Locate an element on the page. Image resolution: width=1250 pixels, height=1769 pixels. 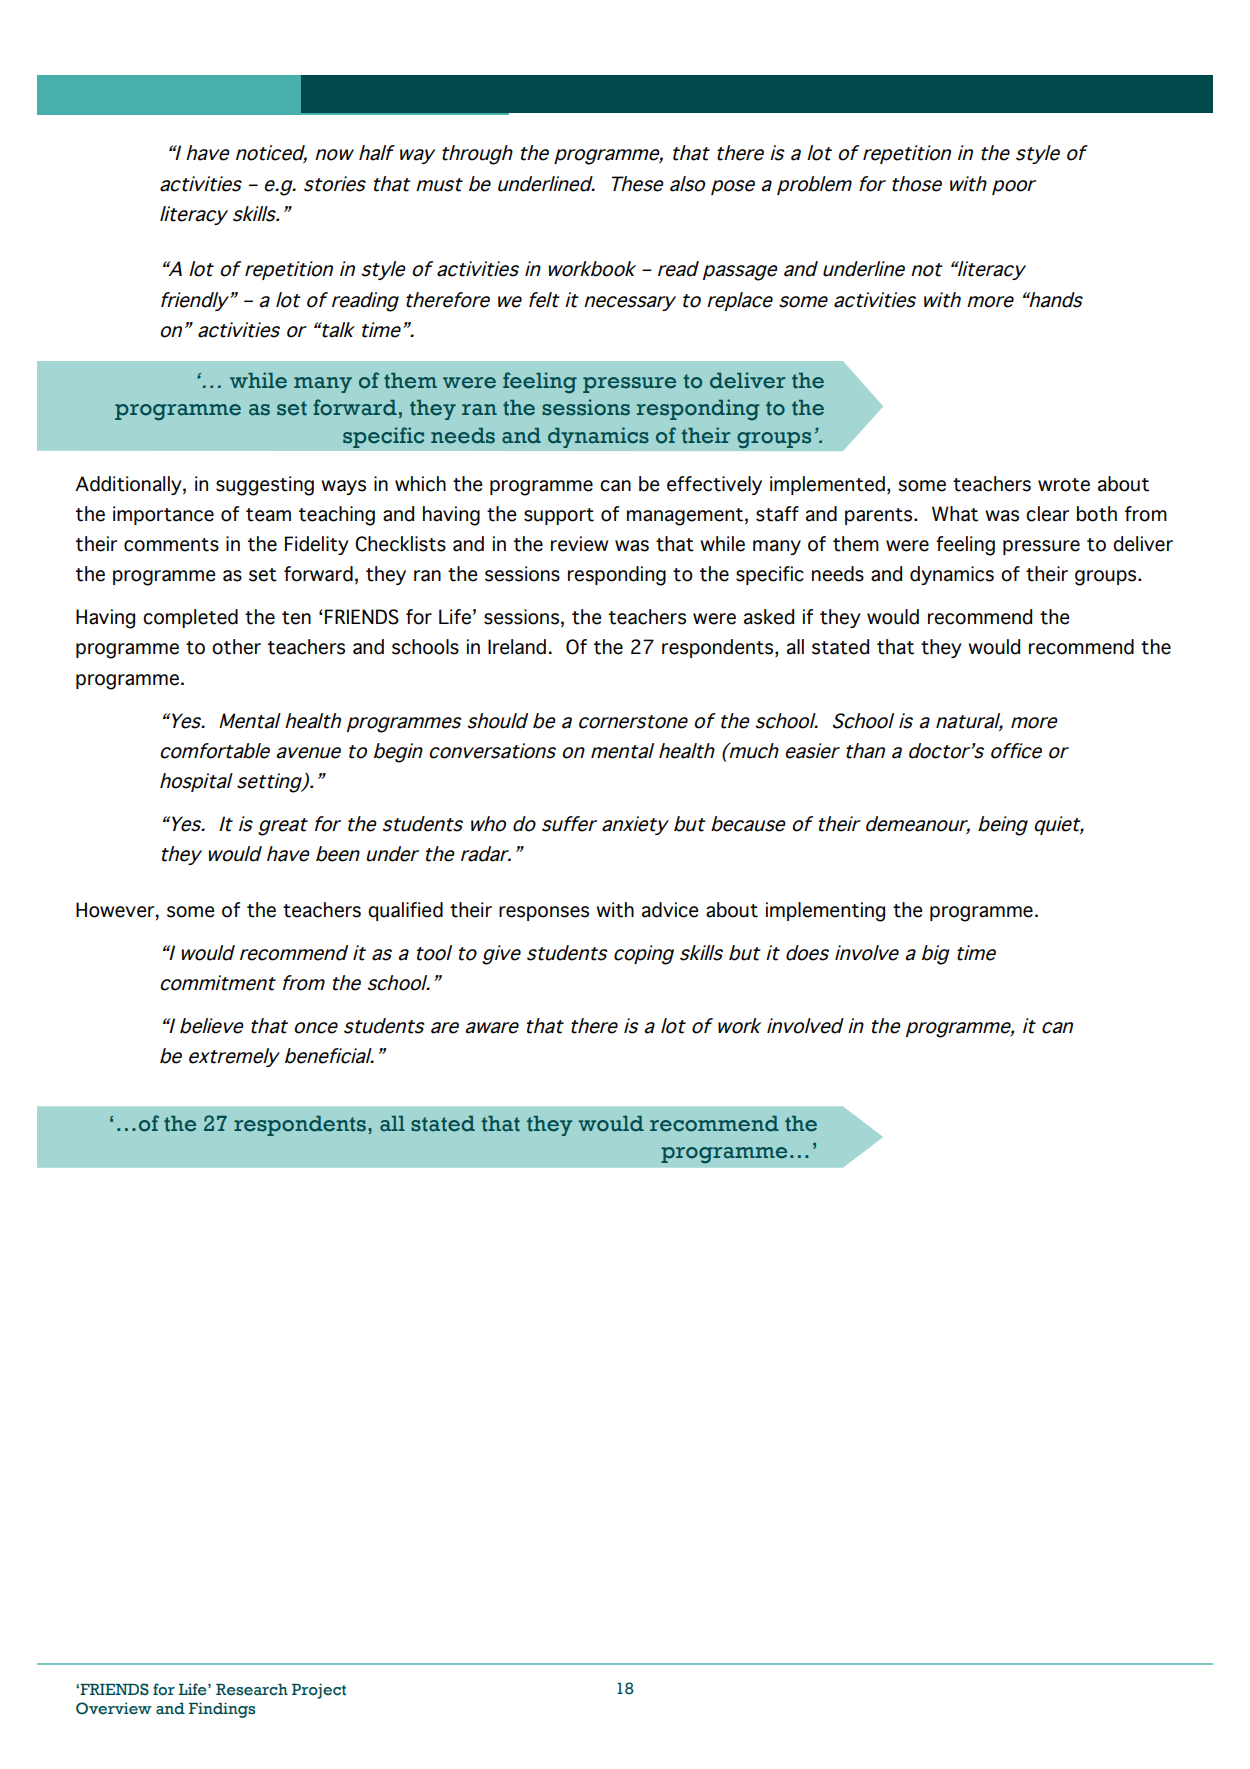
implementing is located at coordinates (825, 912).
